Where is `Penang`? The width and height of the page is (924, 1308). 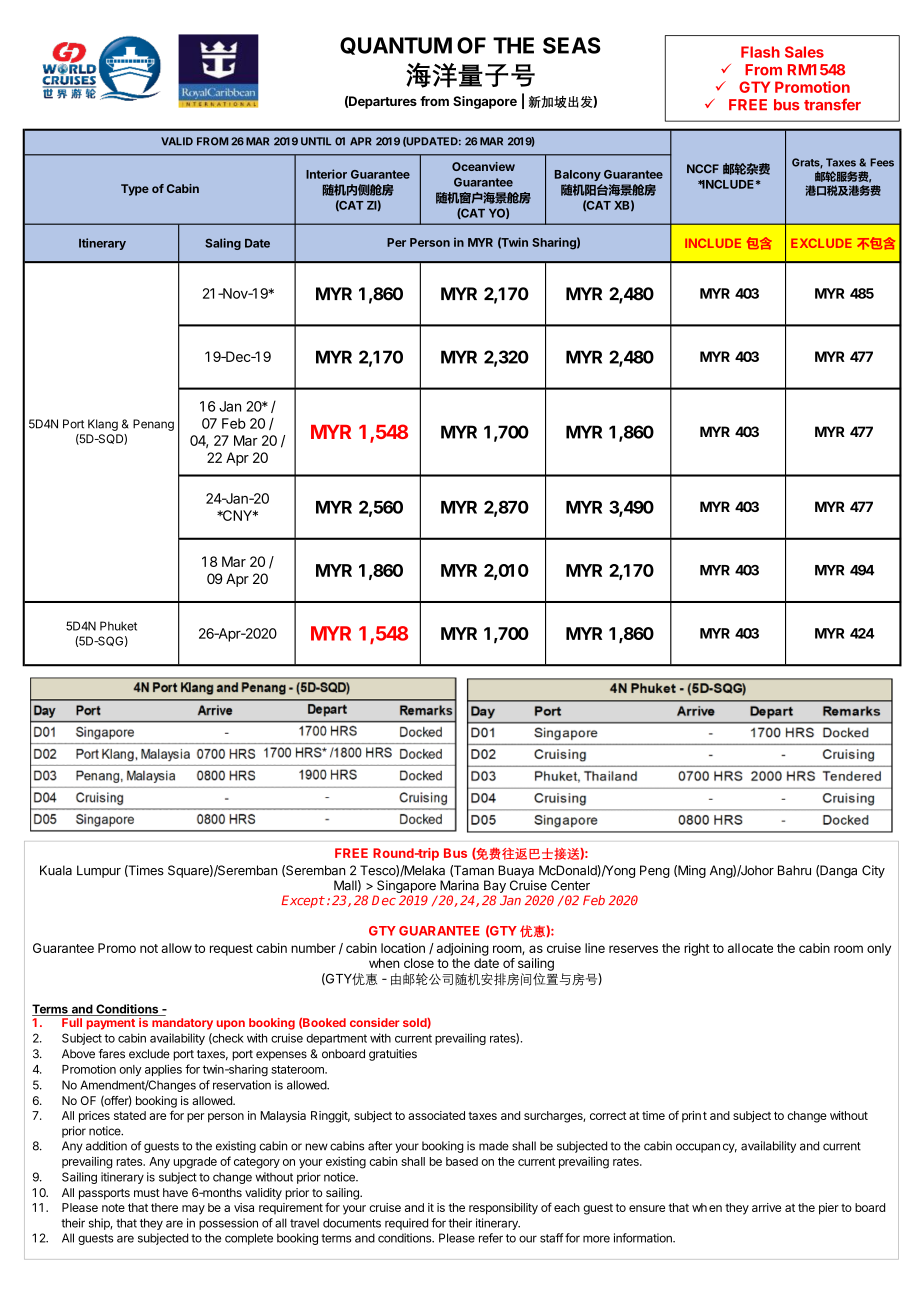 Penang is located at coordinates (153, 425).
